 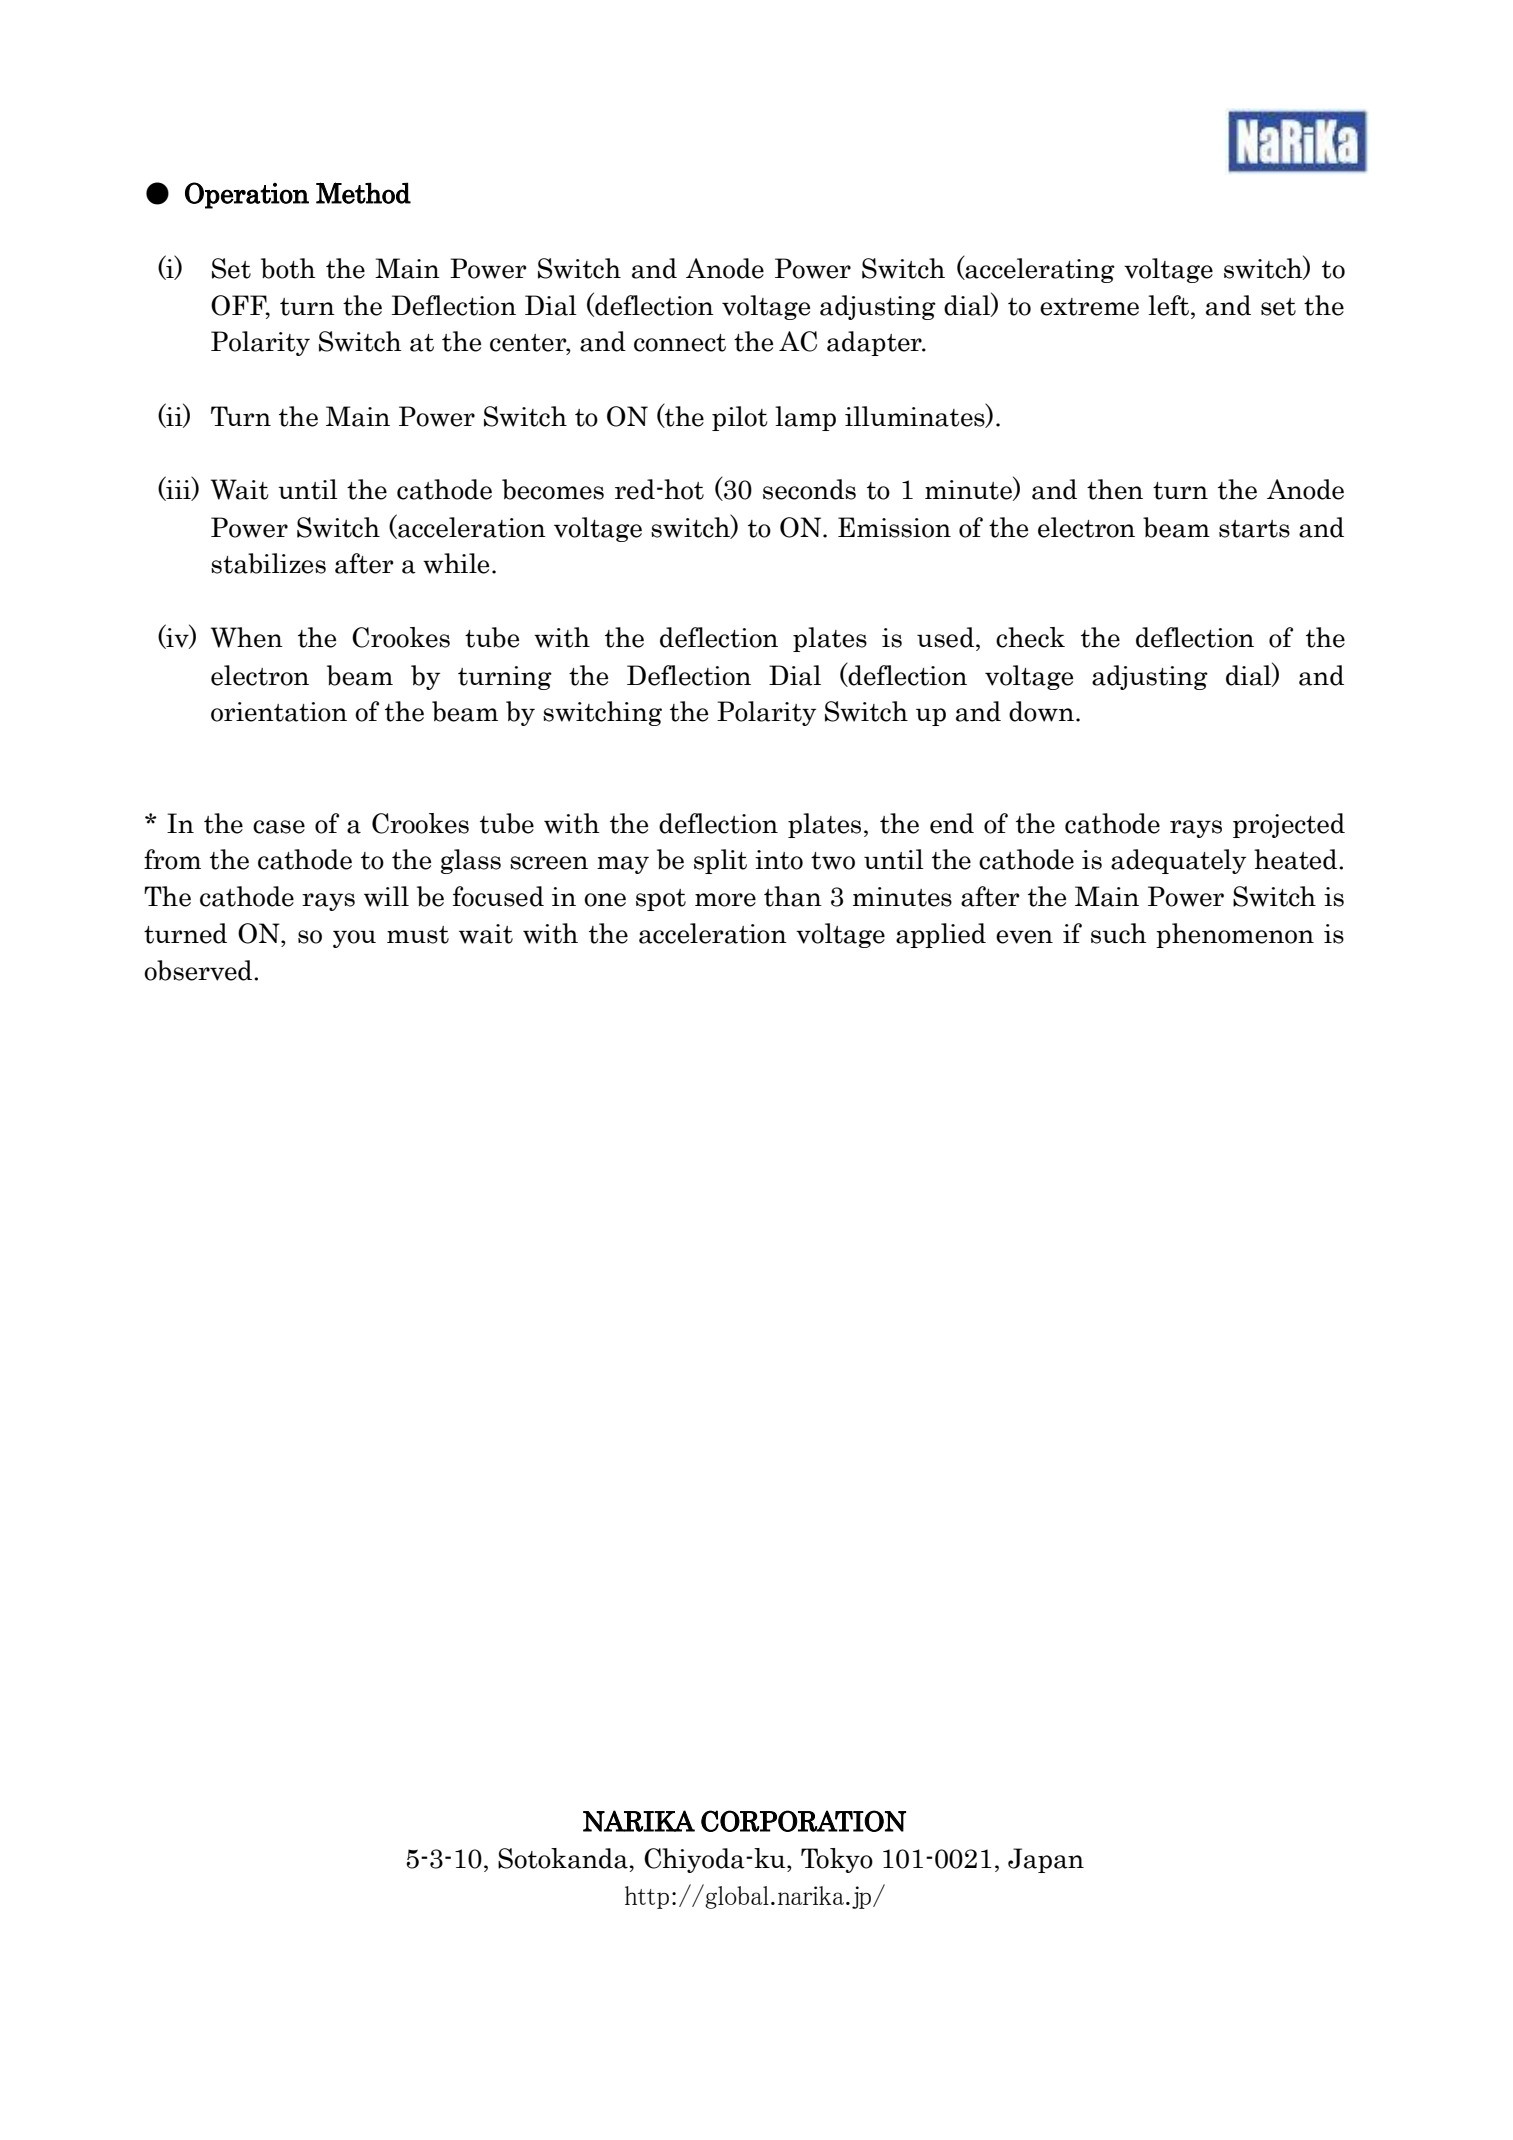 What do you see at coordinates (199, 970) in the page?
I see `observed` at bounding box center [199, 970].
